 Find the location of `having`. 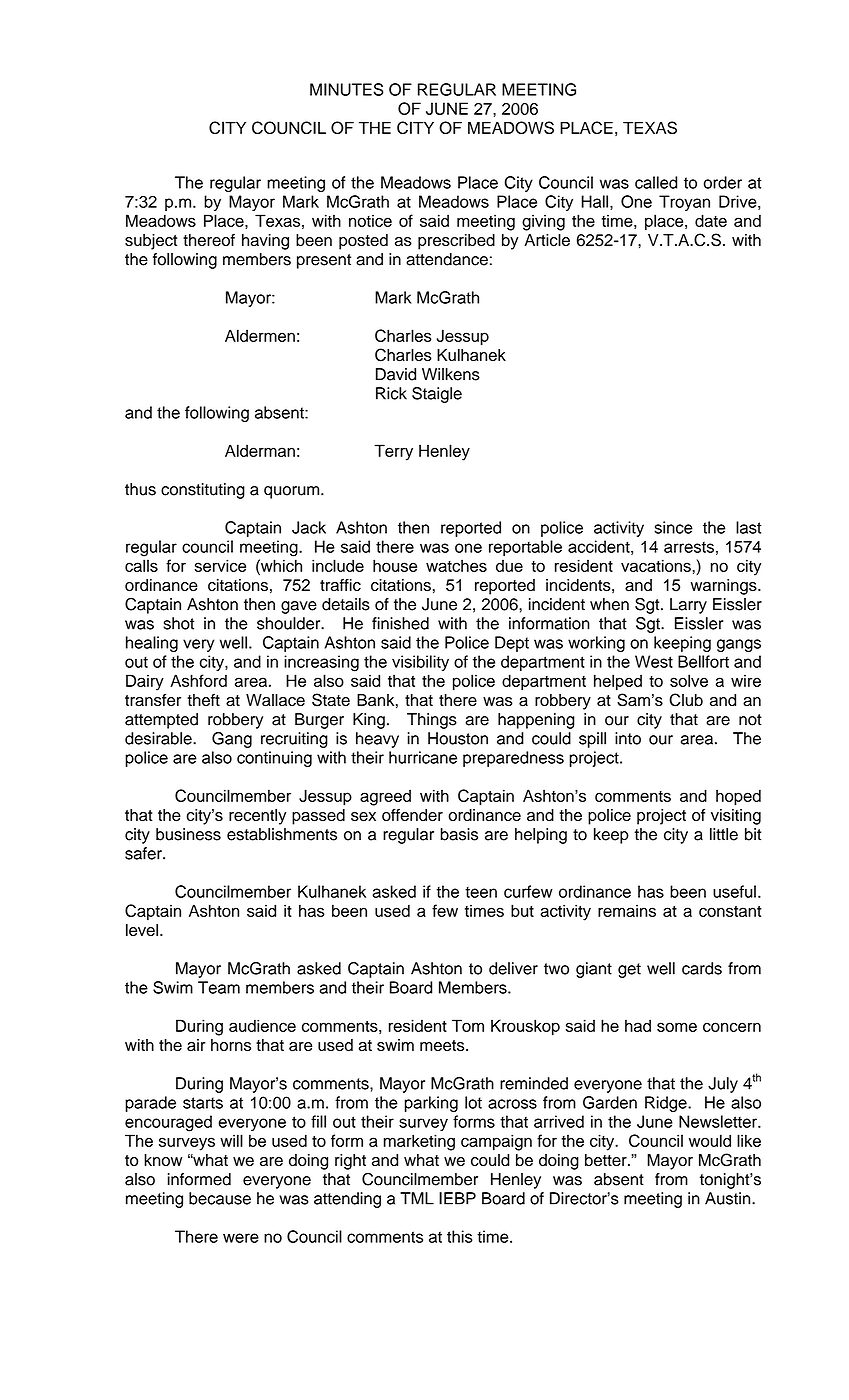

having is located at coordinates (265, 242).
